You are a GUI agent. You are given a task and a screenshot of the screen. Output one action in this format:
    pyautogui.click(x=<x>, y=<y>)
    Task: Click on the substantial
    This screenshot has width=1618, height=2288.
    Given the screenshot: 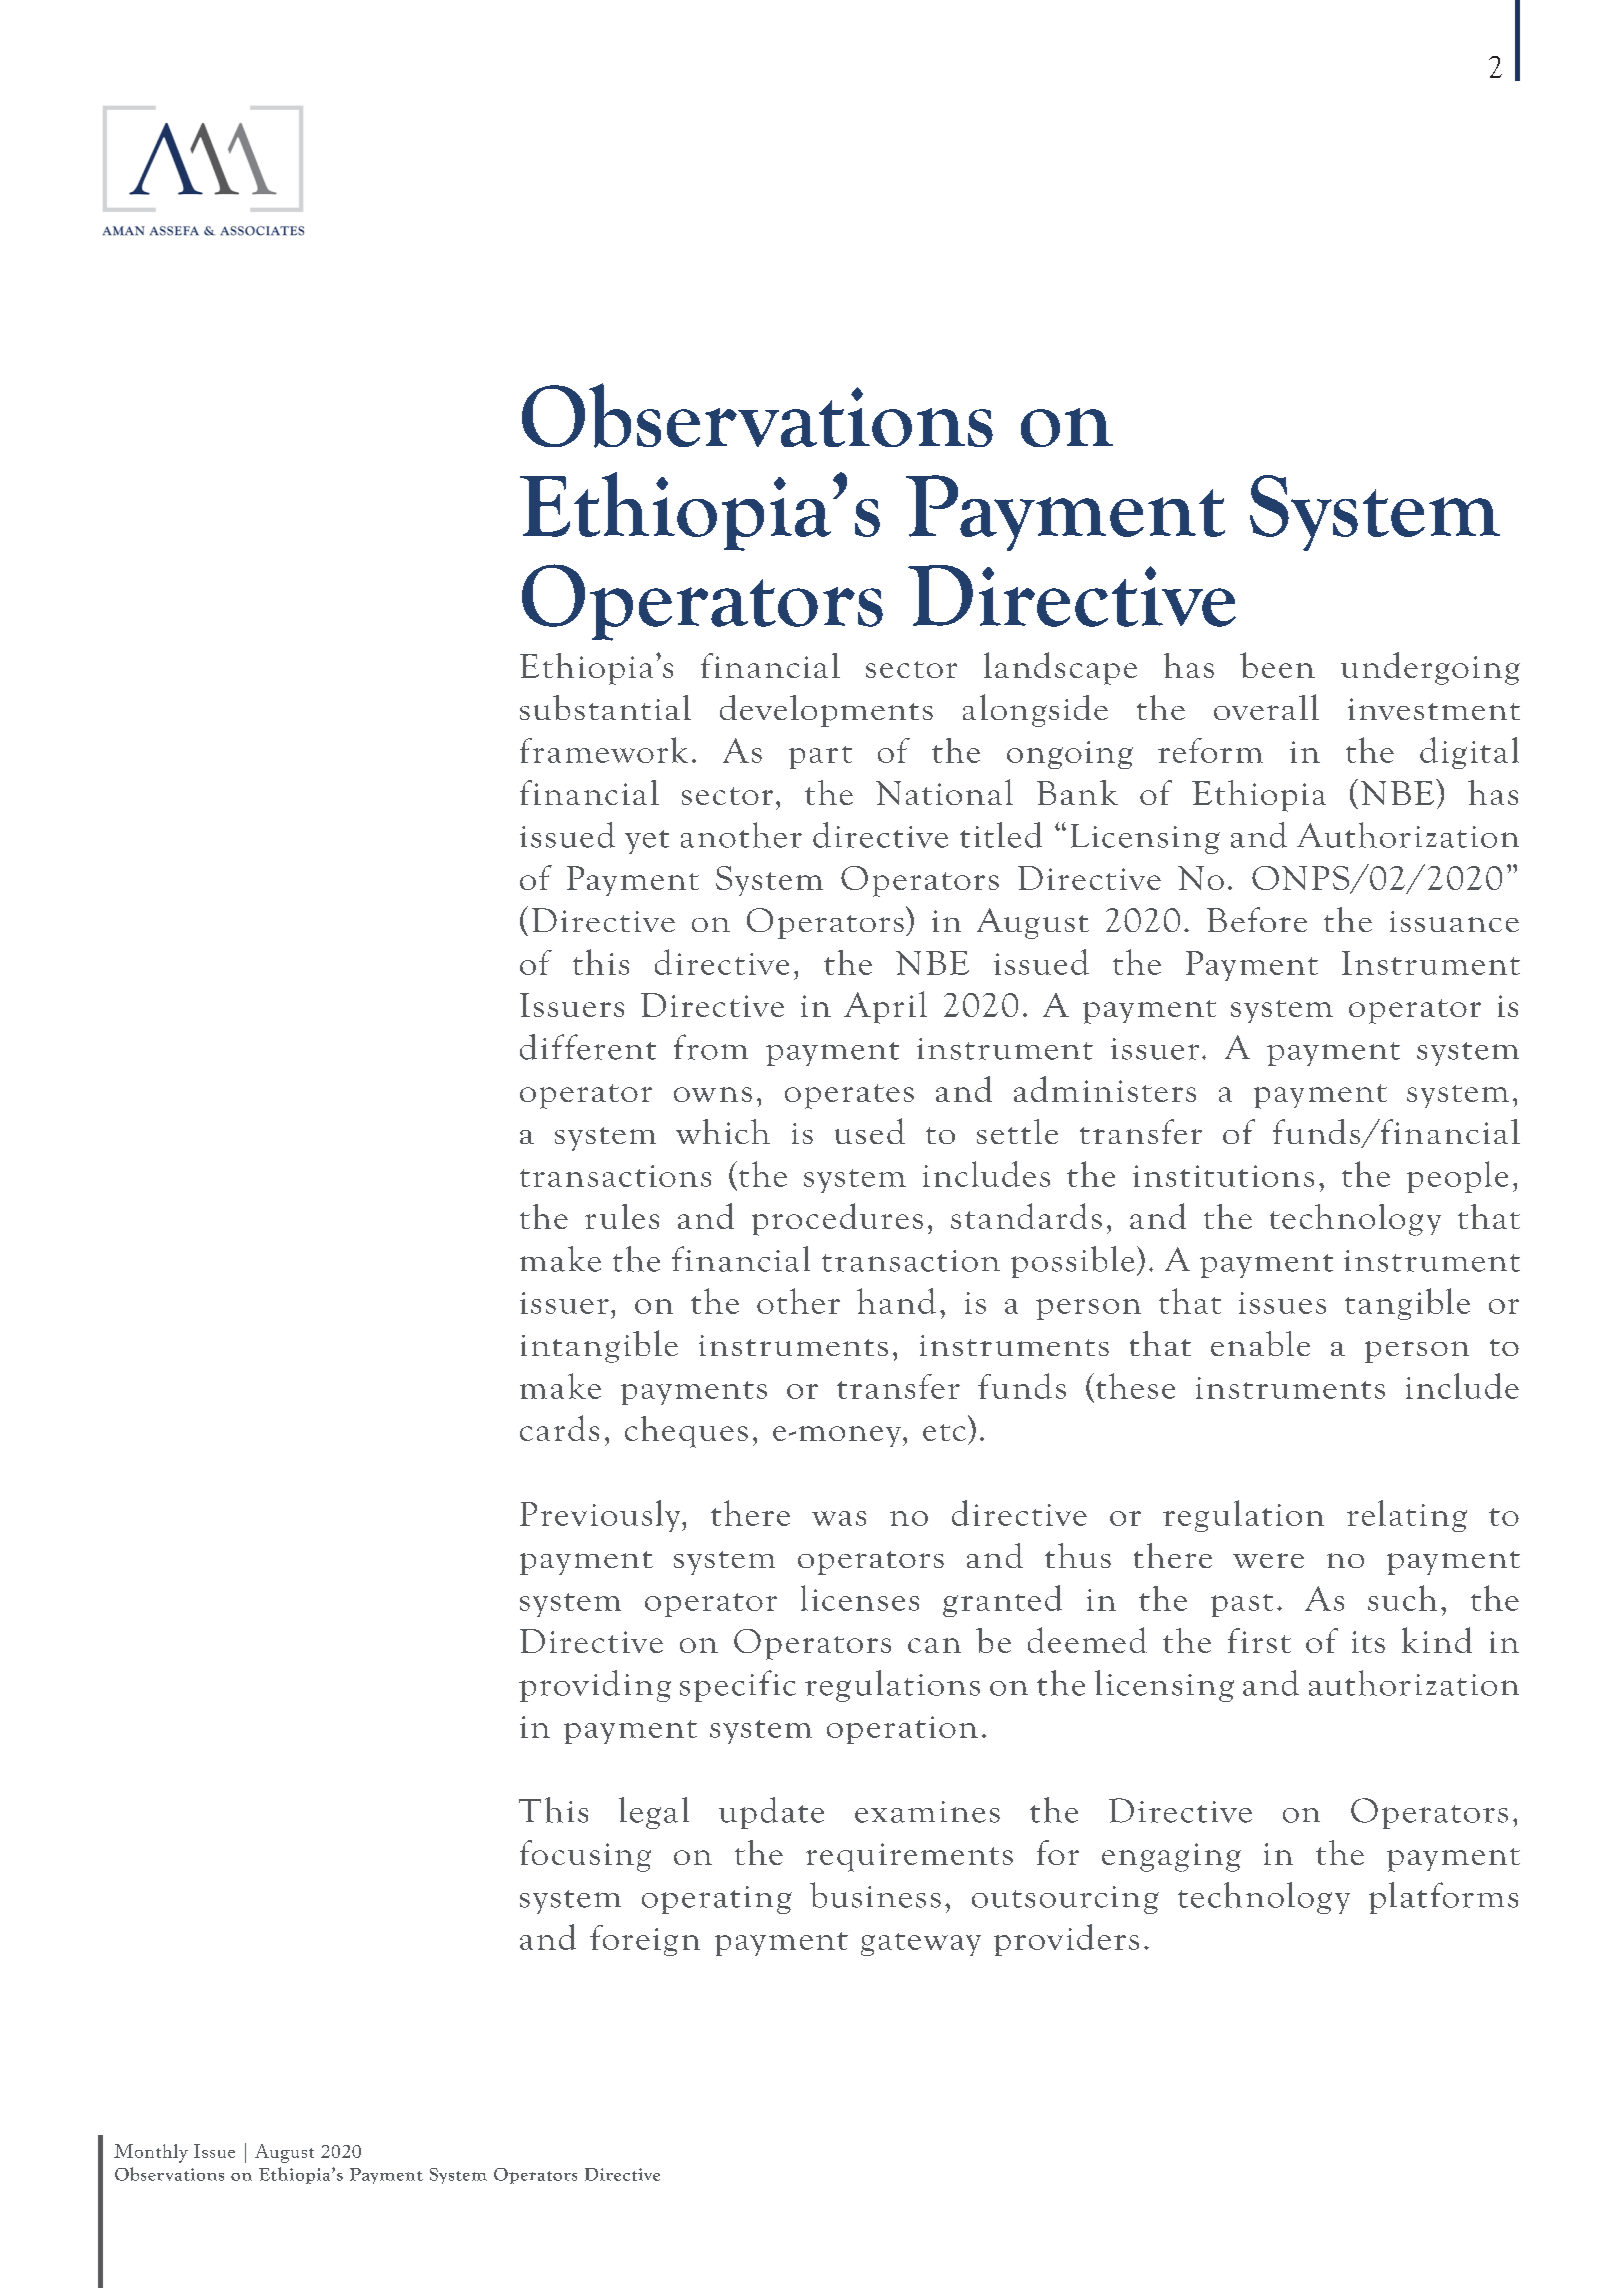 What is the action you would take?
    pyautogui.click(x=605, y=707)
